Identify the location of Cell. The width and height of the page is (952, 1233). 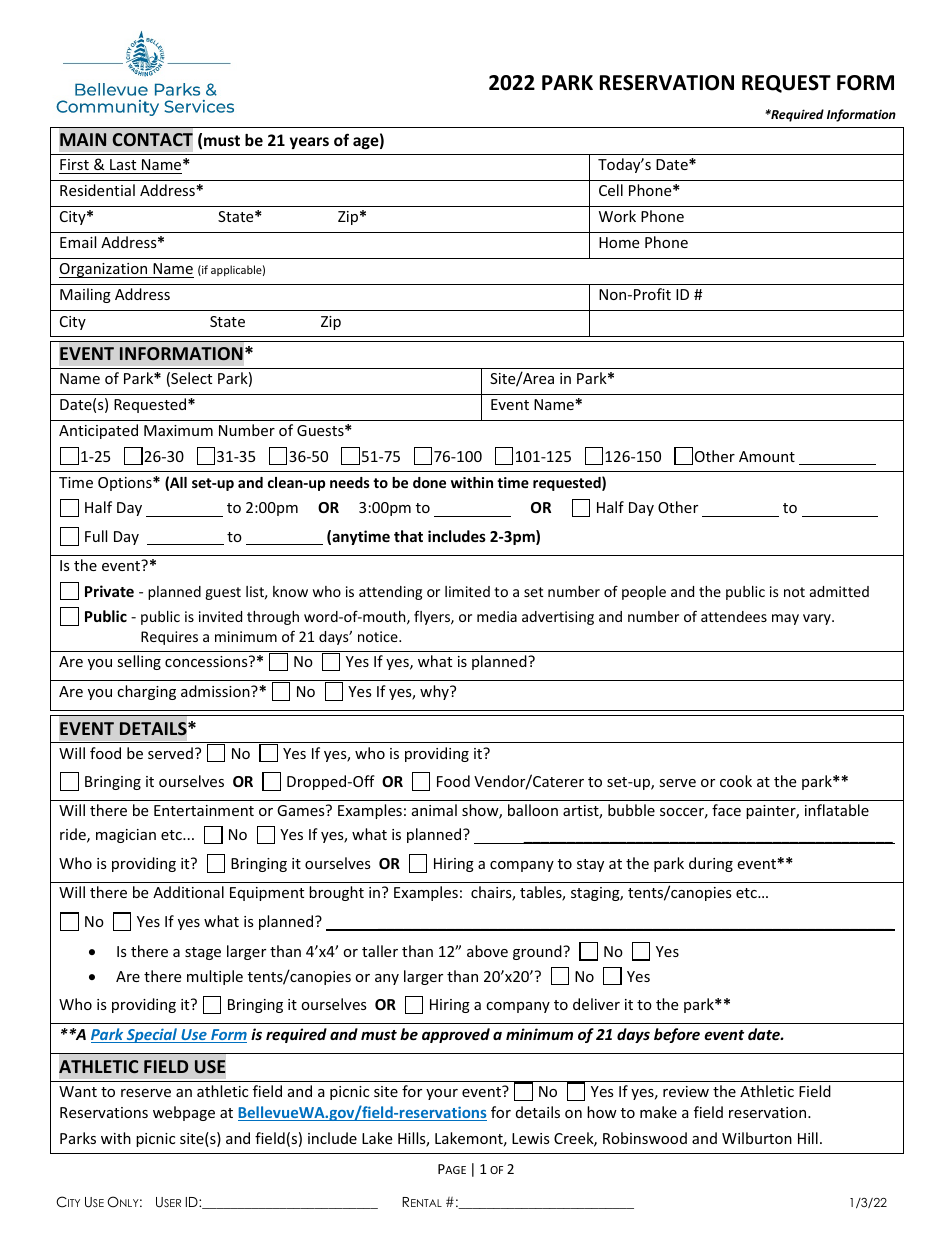
(611, 190).
